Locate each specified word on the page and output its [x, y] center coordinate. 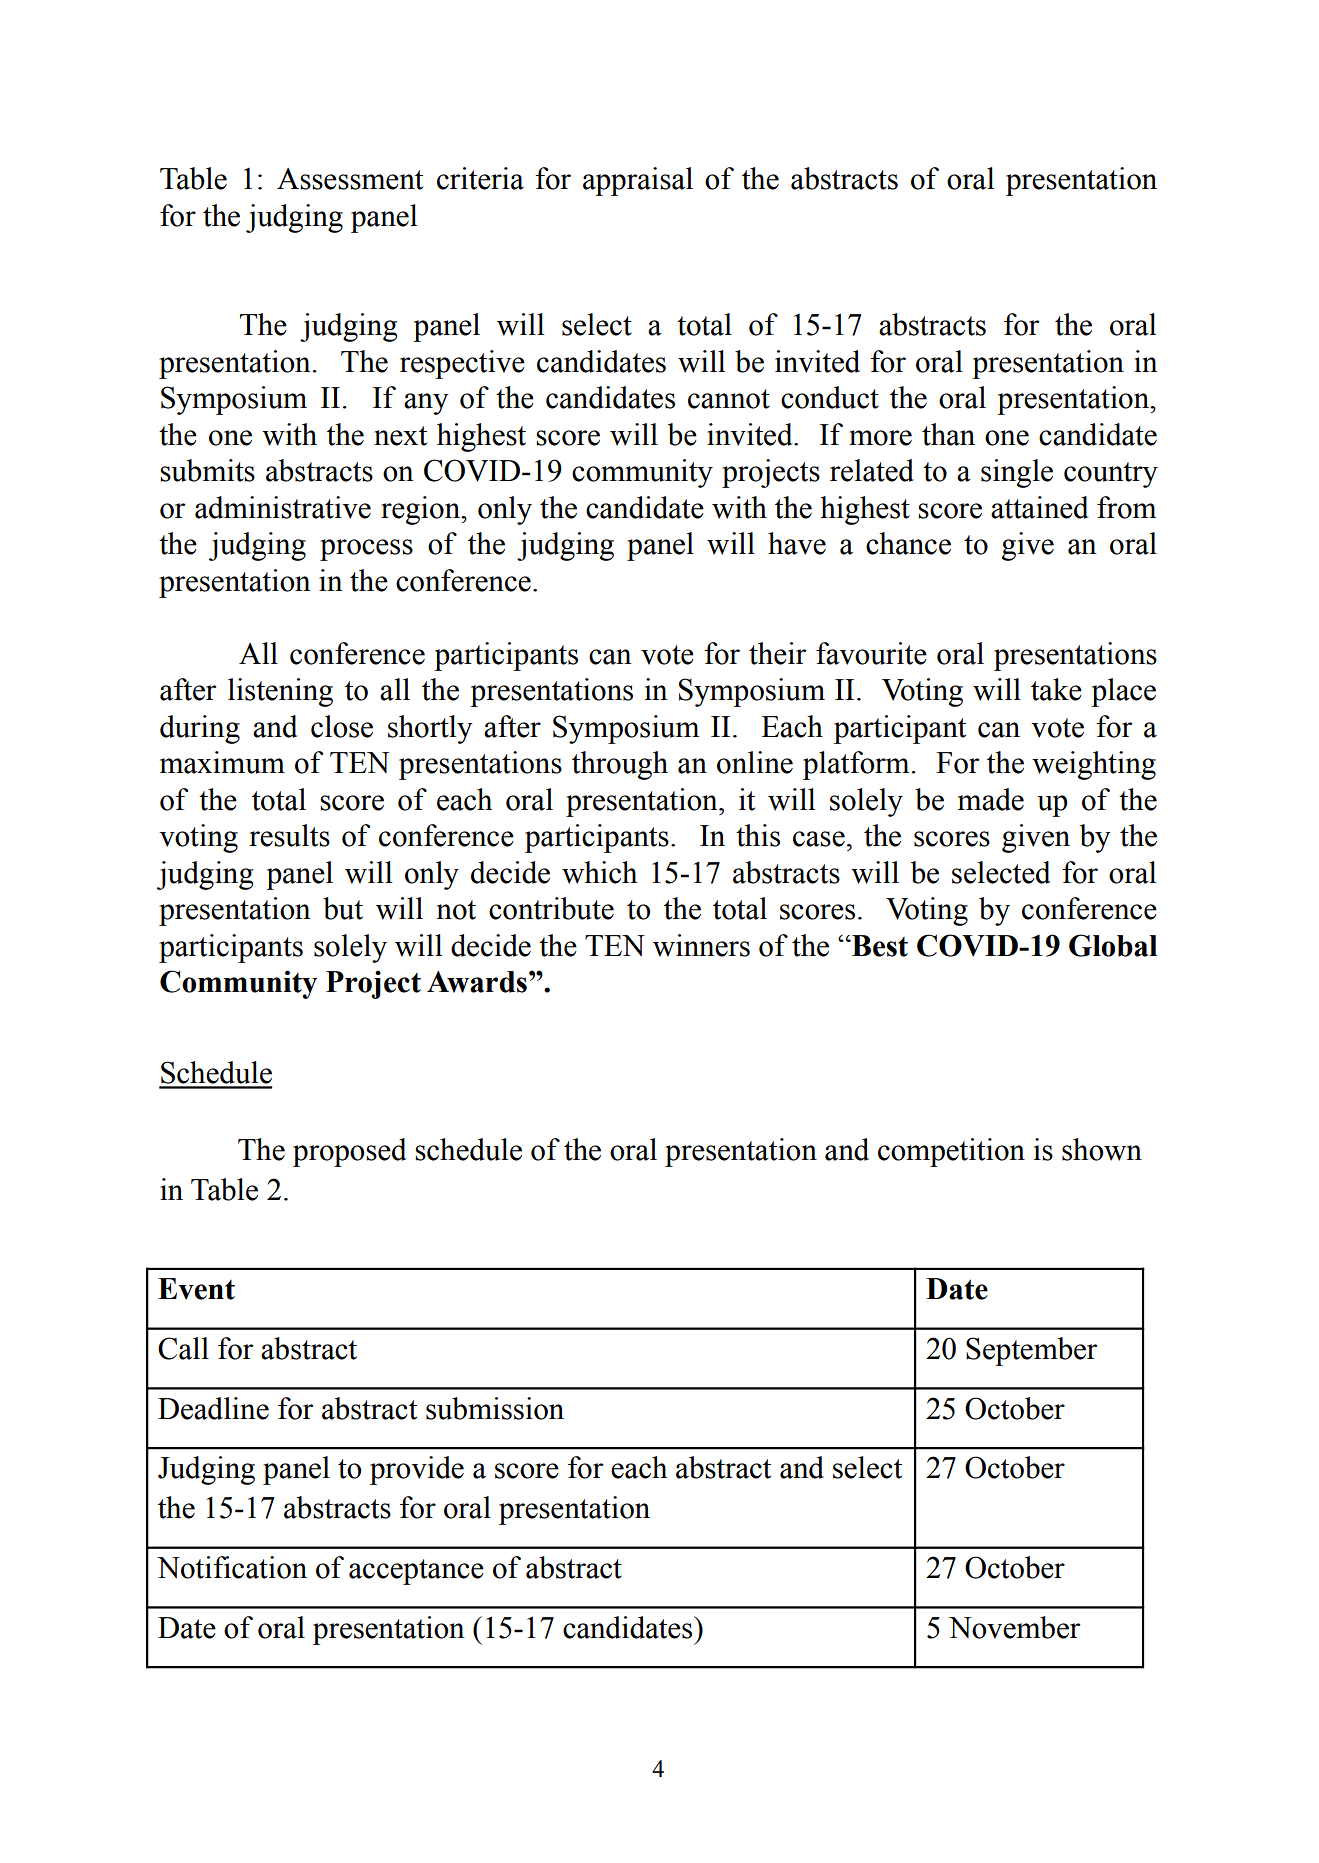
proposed [350, 1152]
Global [1113, 945]
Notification [232, 1567]
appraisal [638, 181]
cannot [729, 399]
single [1017, 473]
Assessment [350, 179]
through [620, 765]
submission [495, 1408]
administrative [283, 507]
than [948, 434]
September [1032, 1351]
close [342, 726]
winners [701, 945]
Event [196, 1289]
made [991, 799]
